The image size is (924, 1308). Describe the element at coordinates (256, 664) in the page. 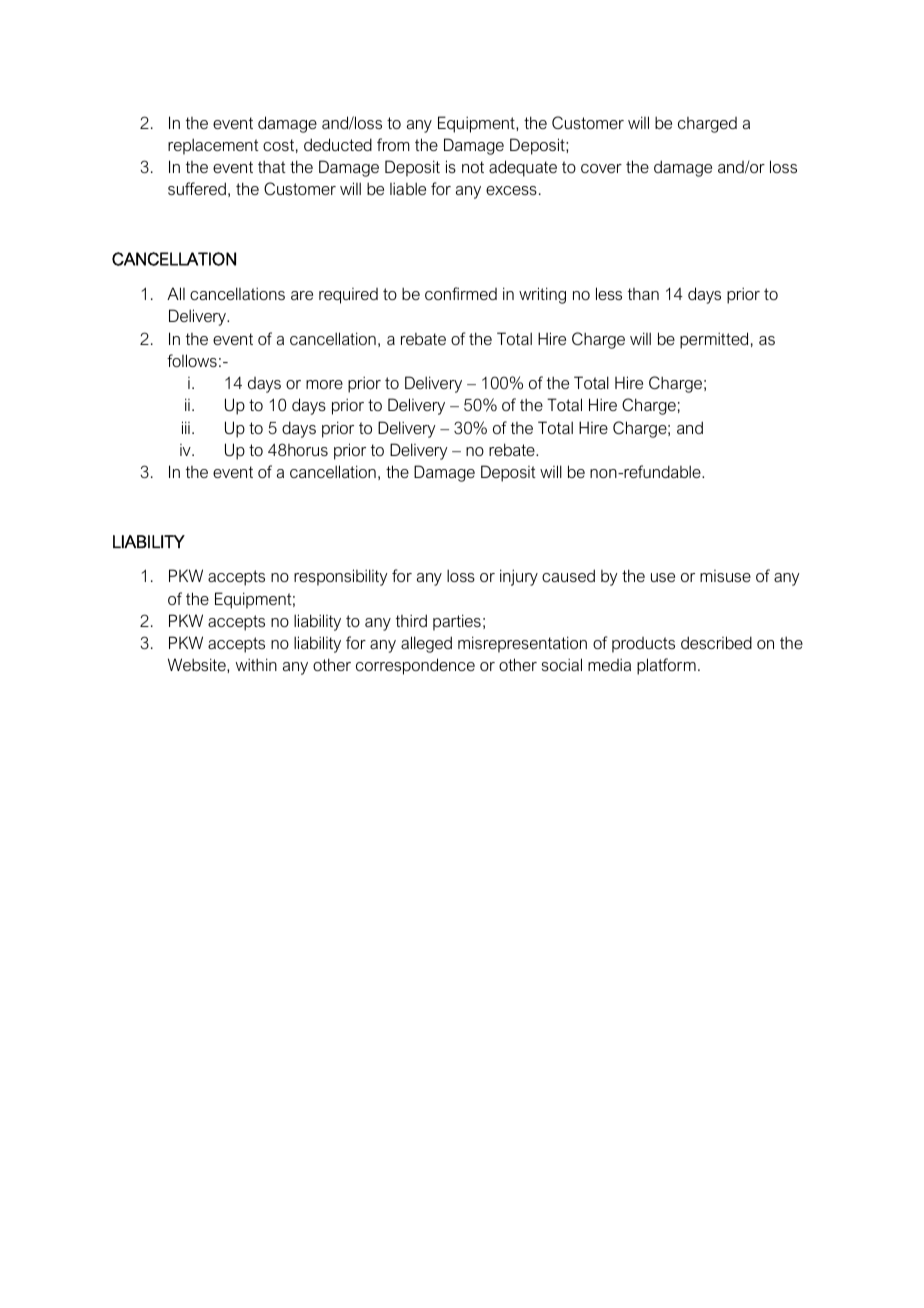

I see `within` at that location.
